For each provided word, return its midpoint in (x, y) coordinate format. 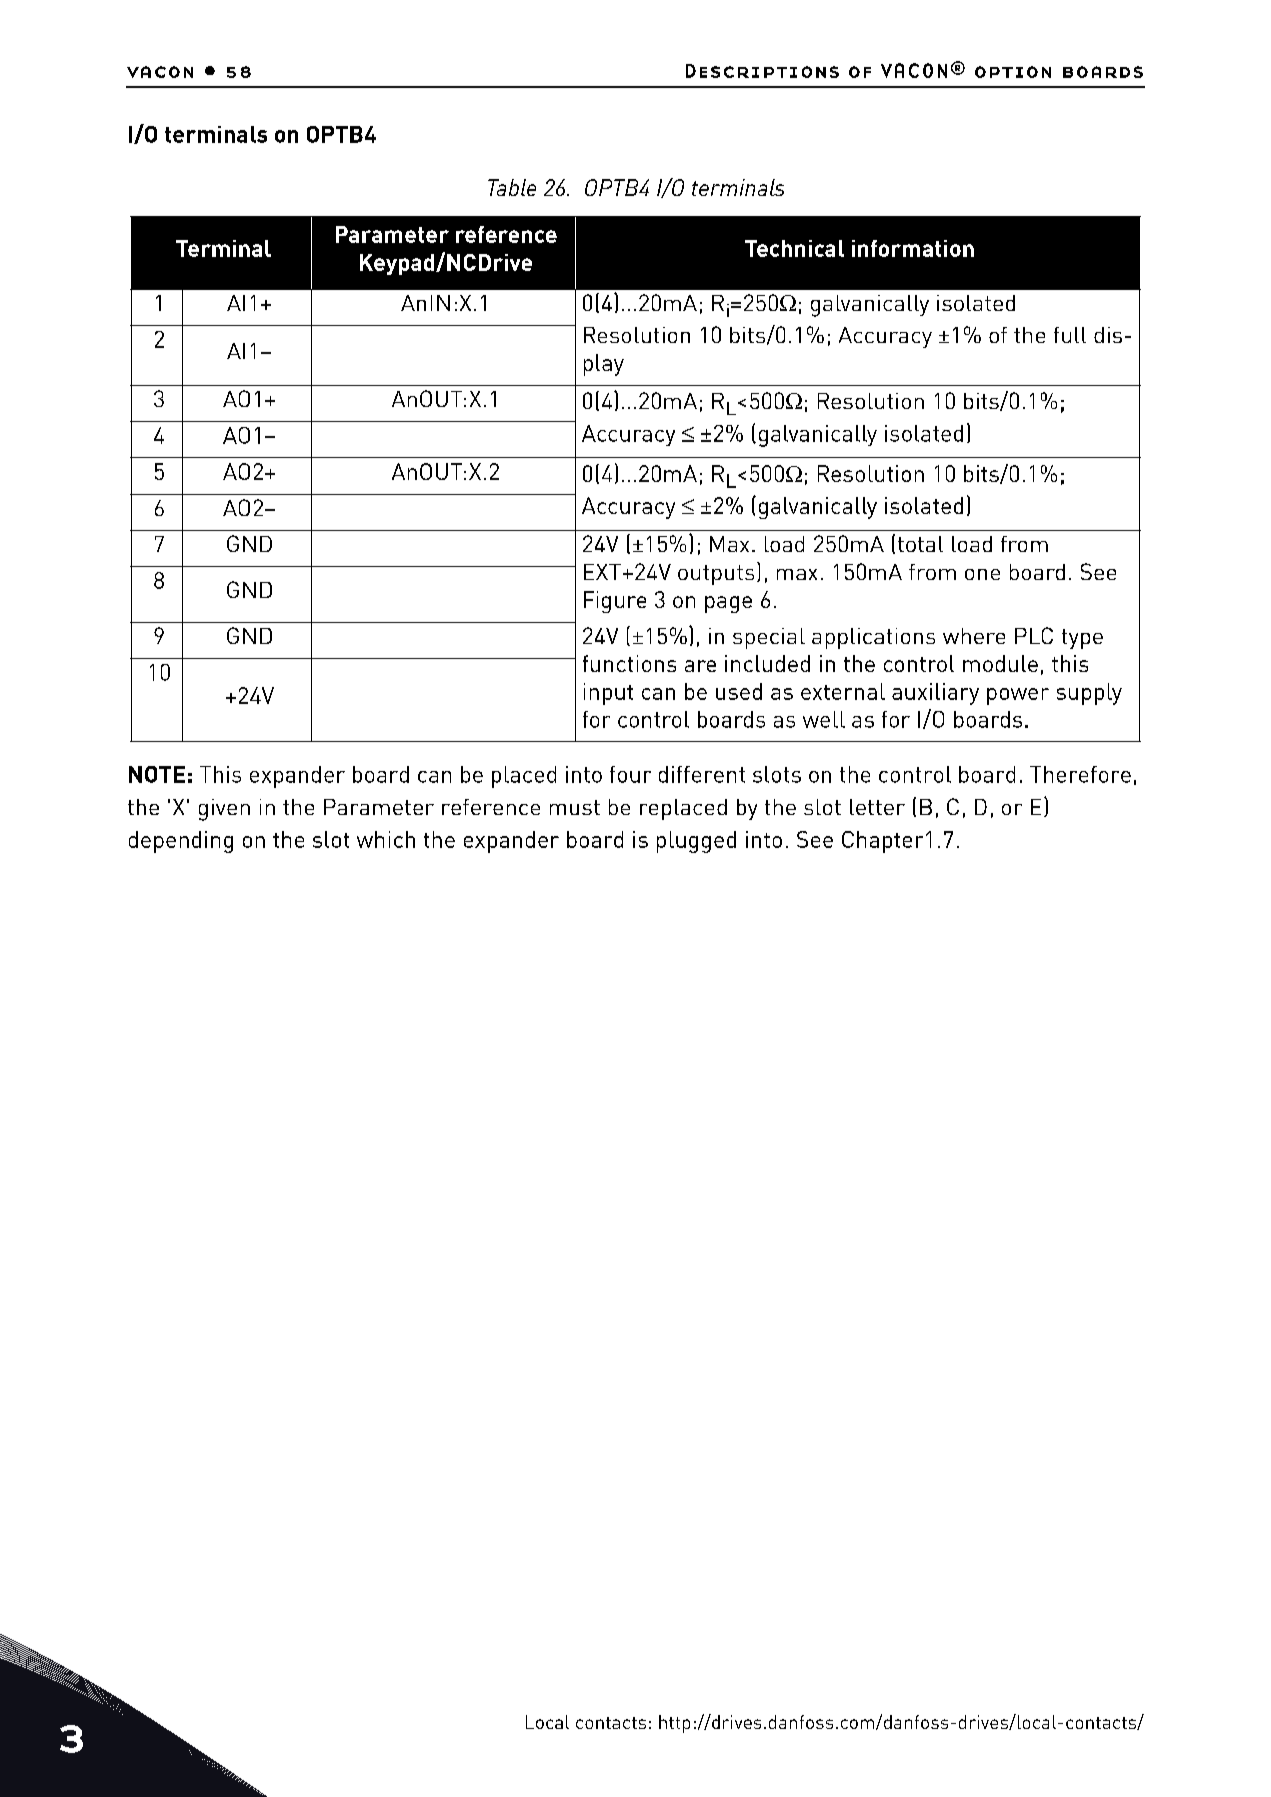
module (1000, 663)
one (982, 574)
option (1013, 72)
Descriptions (762, 71)
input (608, 694)
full (1070, 335)
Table (512, 187)
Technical (794, 248)
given (224, 810)
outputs (716, 575)
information (913, 248)
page (728, 604)
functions (629, 663)
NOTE (157, 774)
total (920, 544)
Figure (615, 602)
